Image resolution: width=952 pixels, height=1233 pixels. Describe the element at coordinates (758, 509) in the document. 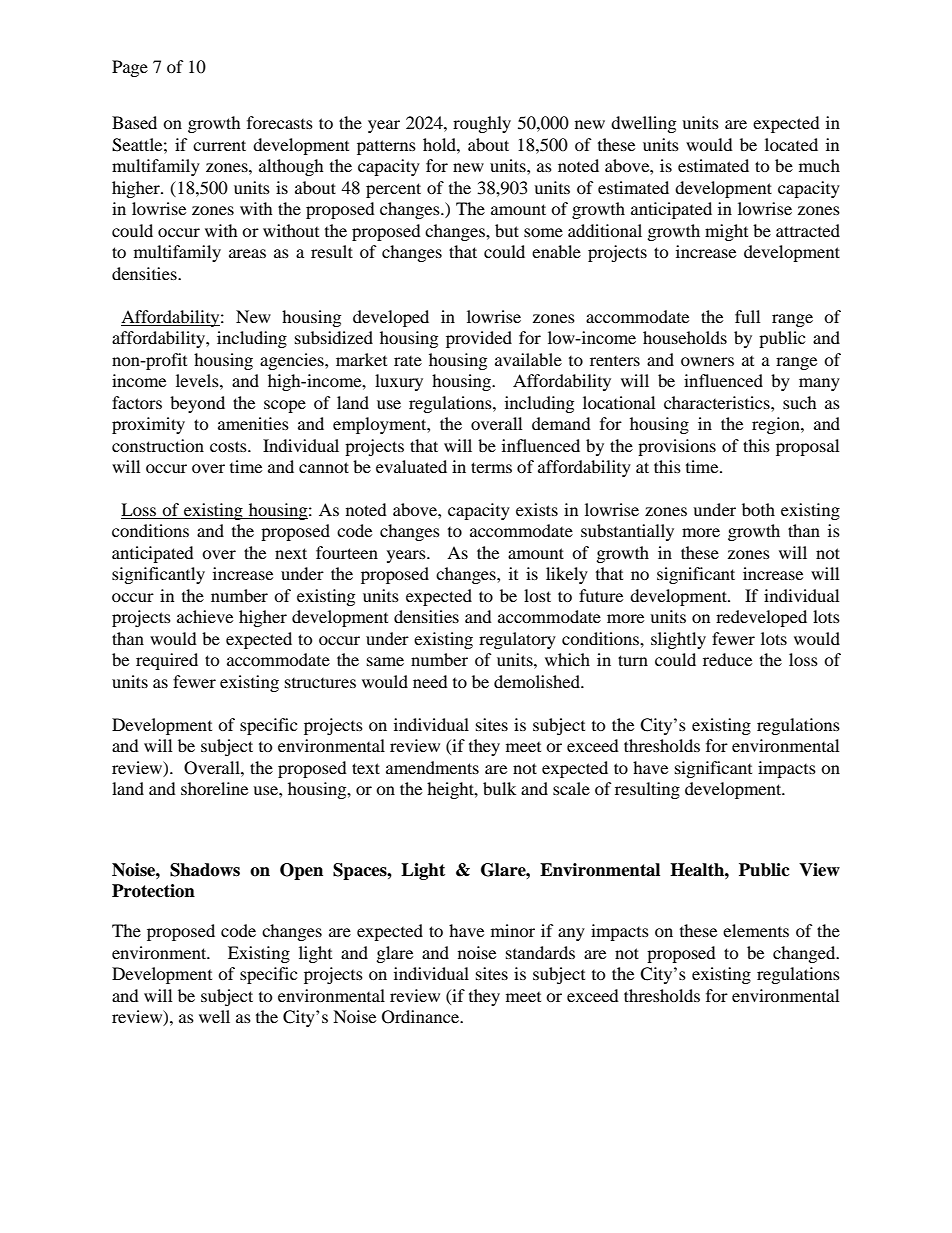

I see `both` at that location.
